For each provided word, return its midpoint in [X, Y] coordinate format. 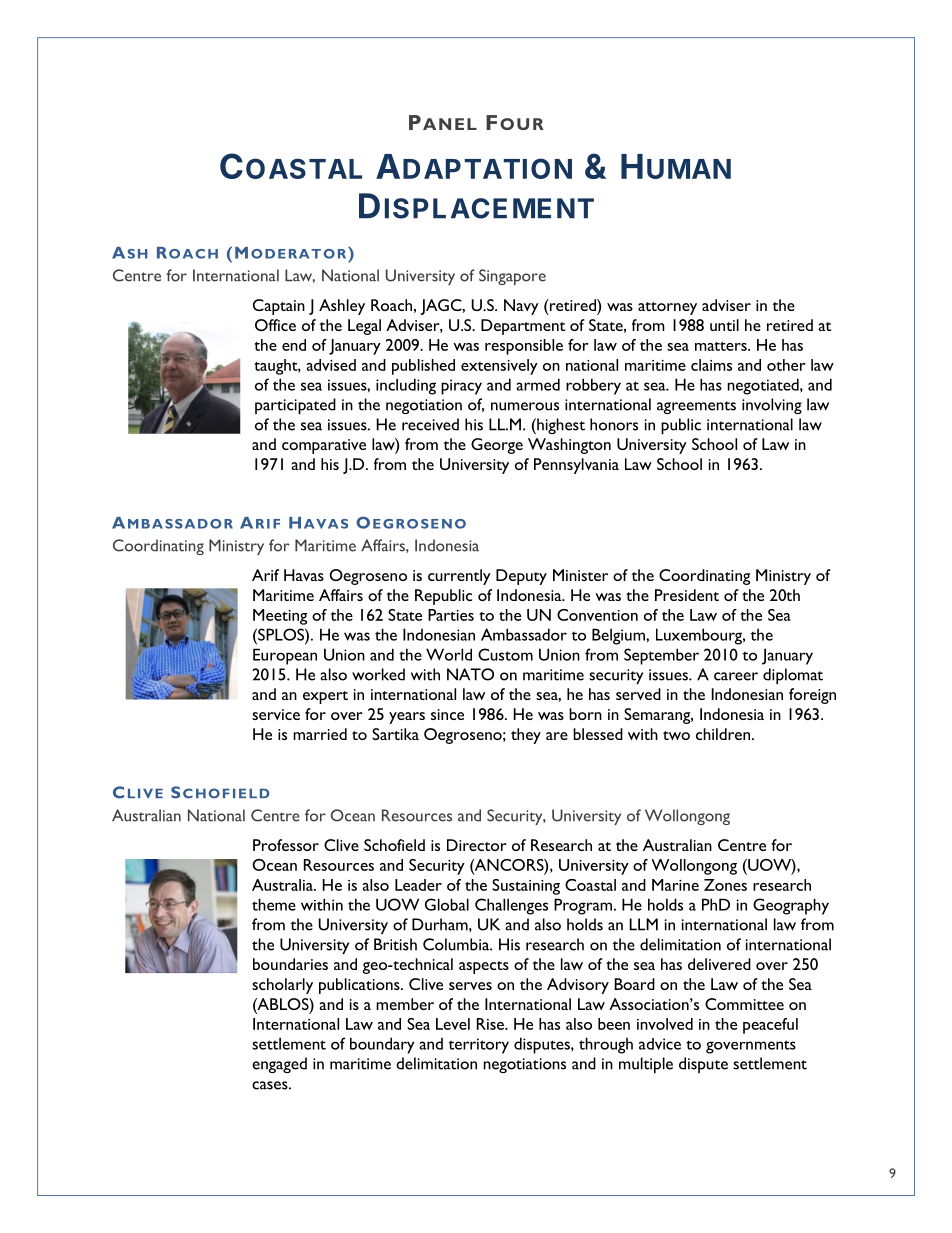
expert [325, 697]
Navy [521, 307]
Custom [505, 654]
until [724, 325]
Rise [491, 1024]
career [736, 676]
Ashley [342, 307]
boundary [382, 1045]
